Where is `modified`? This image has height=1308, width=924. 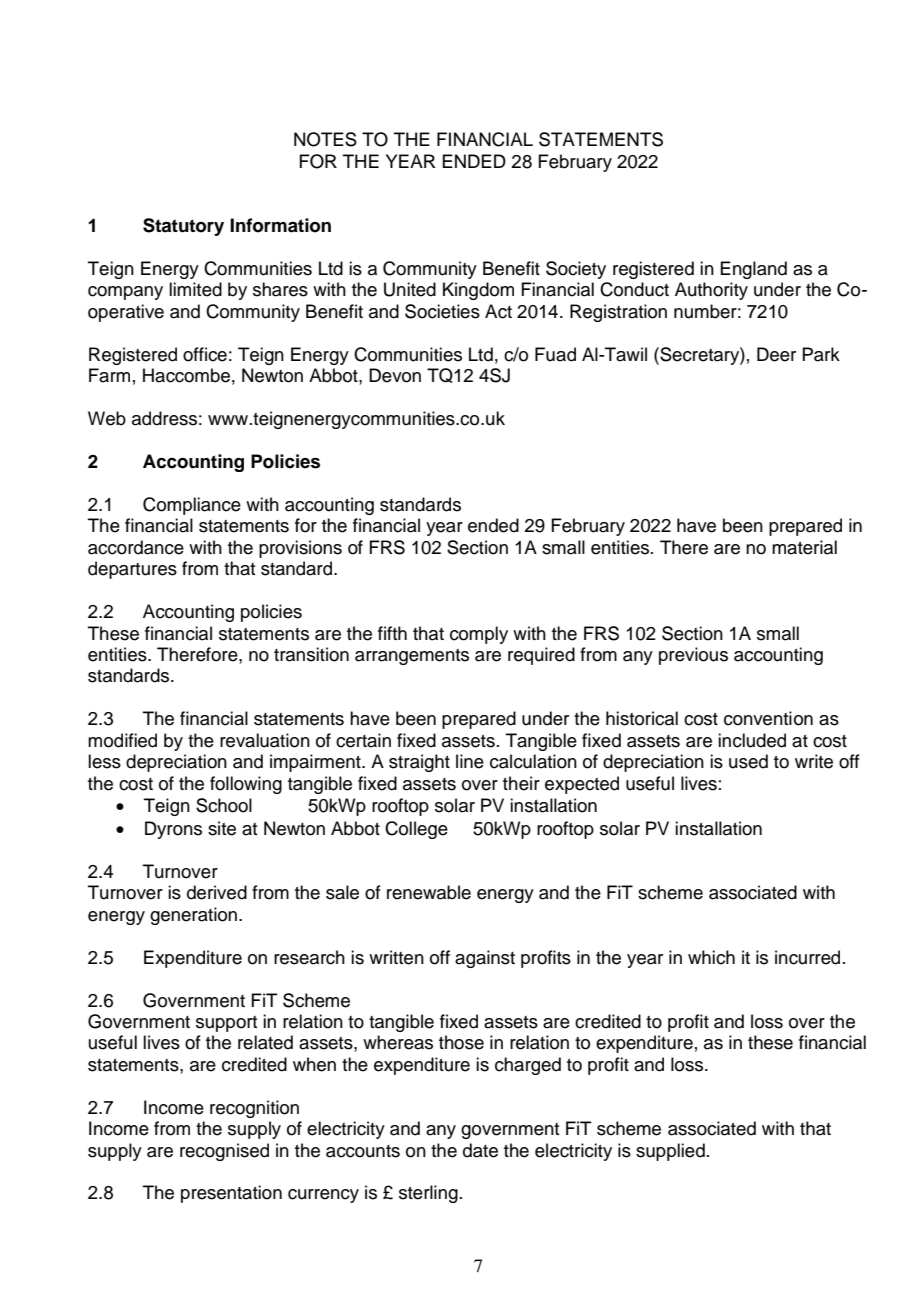
modified is located at coordinates (122, 740).
